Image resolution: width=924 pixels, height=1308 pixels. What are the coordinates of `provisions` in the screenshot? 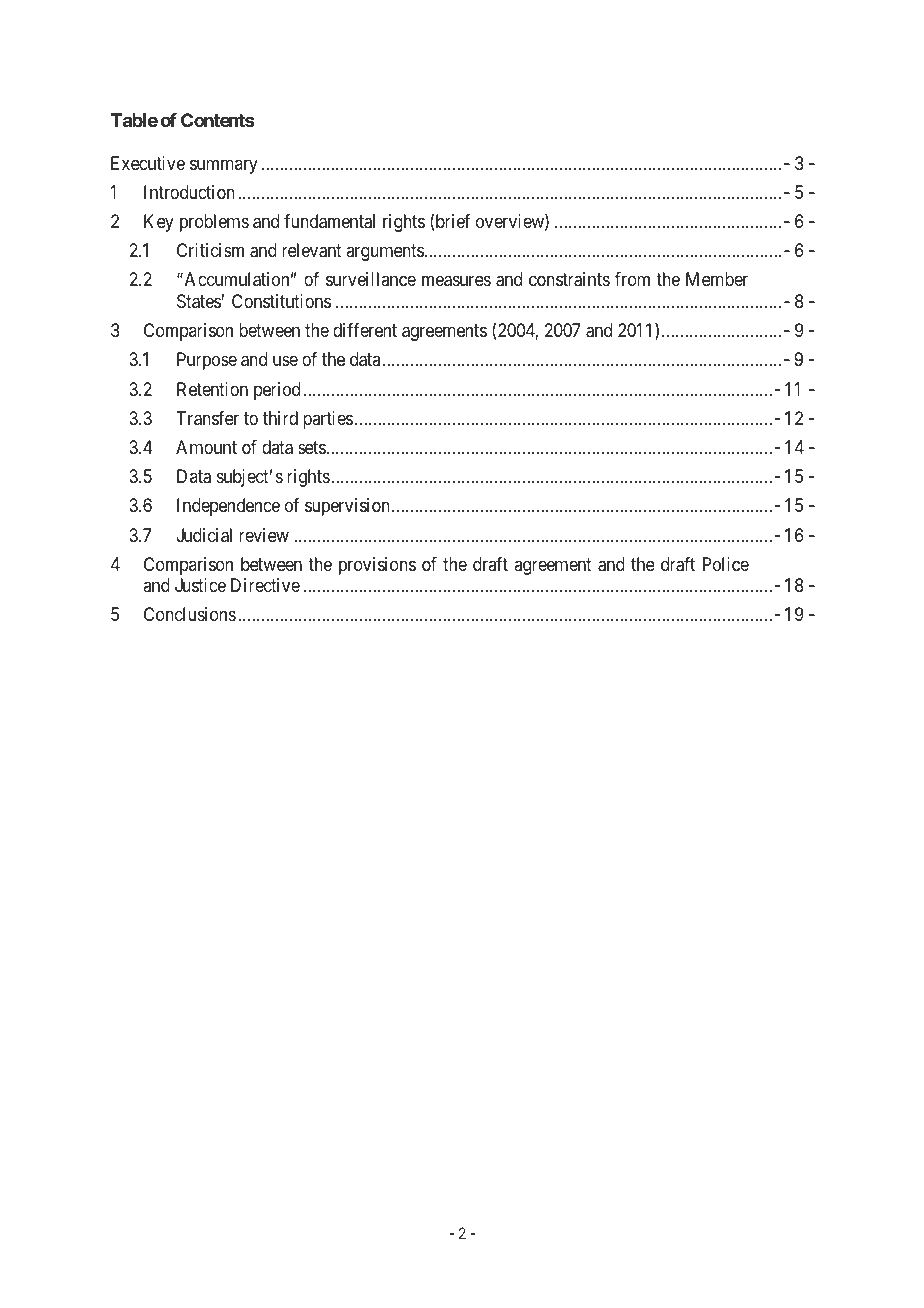 It's located at (377, 566).
